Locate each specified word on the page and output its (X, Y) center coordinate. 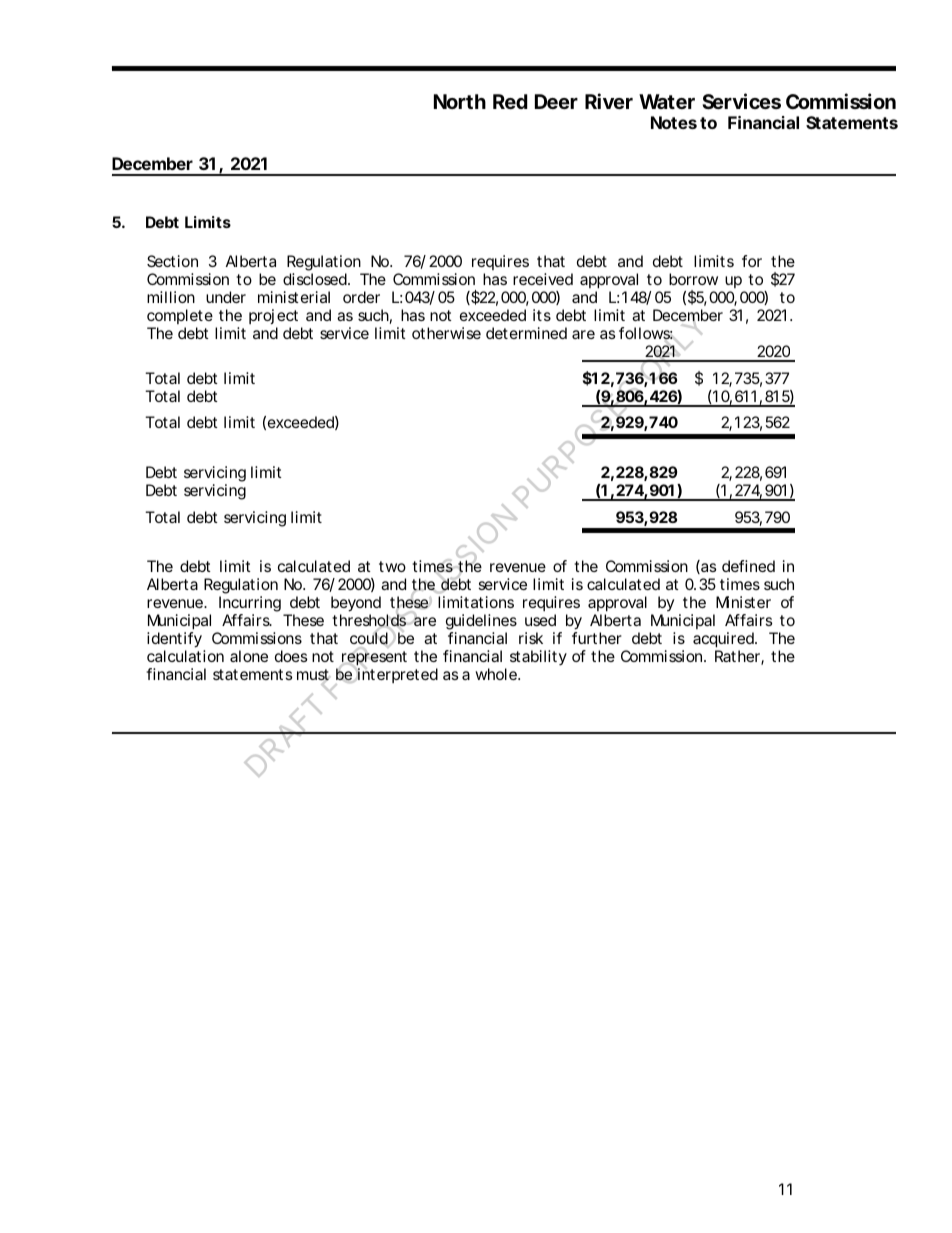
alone (249, 656)
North (460, 101)
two (392, 566)
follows (646, 333)
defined (748, 566)
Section (172, 261)
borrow (693, 279)
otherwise (446, 333)
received (543, 279)
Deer (556, 101)
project (273, 316)
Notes (674, 122)
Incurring (250, 604)
